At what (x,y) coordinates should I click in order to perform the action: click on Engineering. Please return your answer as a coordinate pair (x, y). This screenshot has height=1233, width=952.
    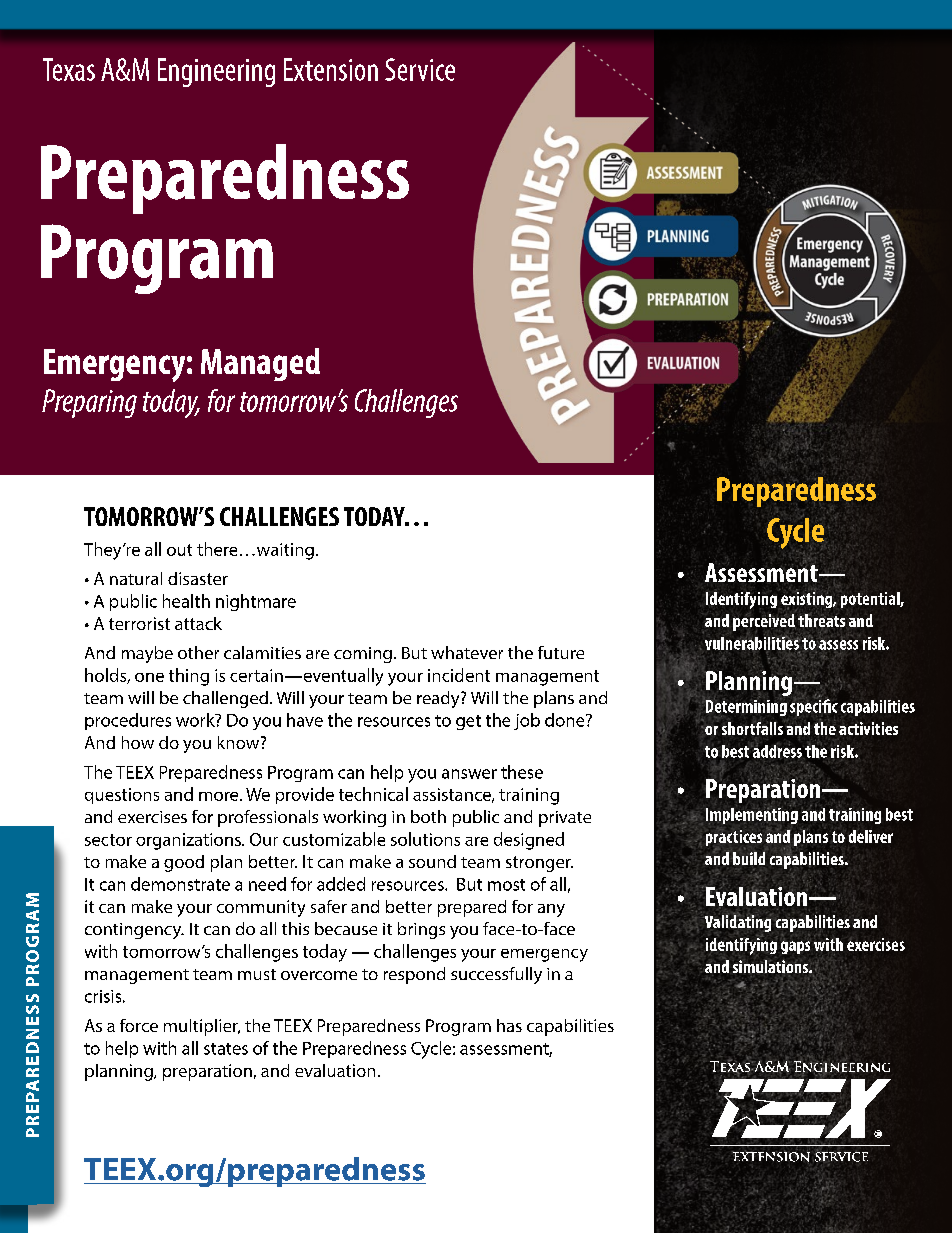
    Looking at the image, I should click on (216, 72).
